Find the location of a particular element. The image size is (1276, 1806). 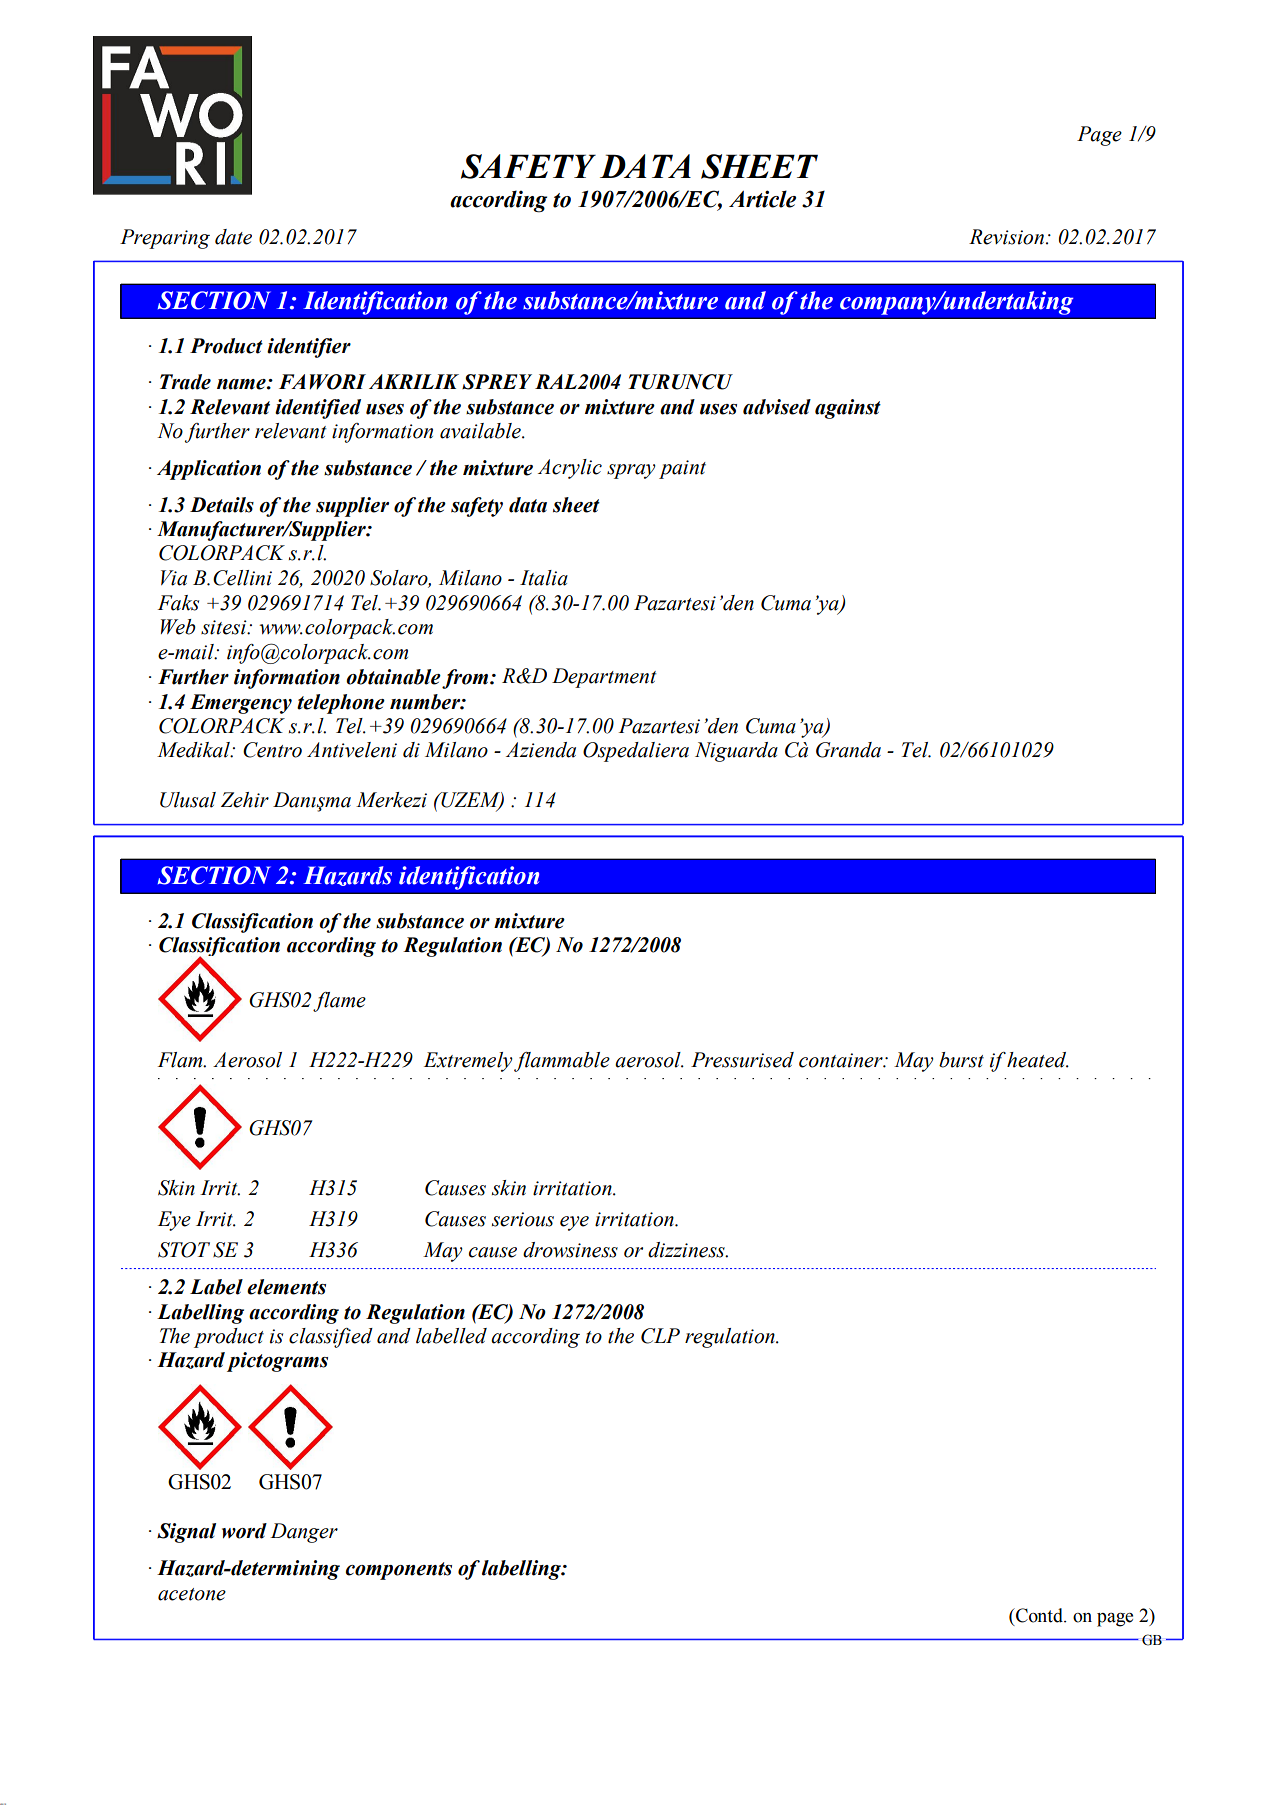

Pressurised is located at coordinates (742, 1060).
